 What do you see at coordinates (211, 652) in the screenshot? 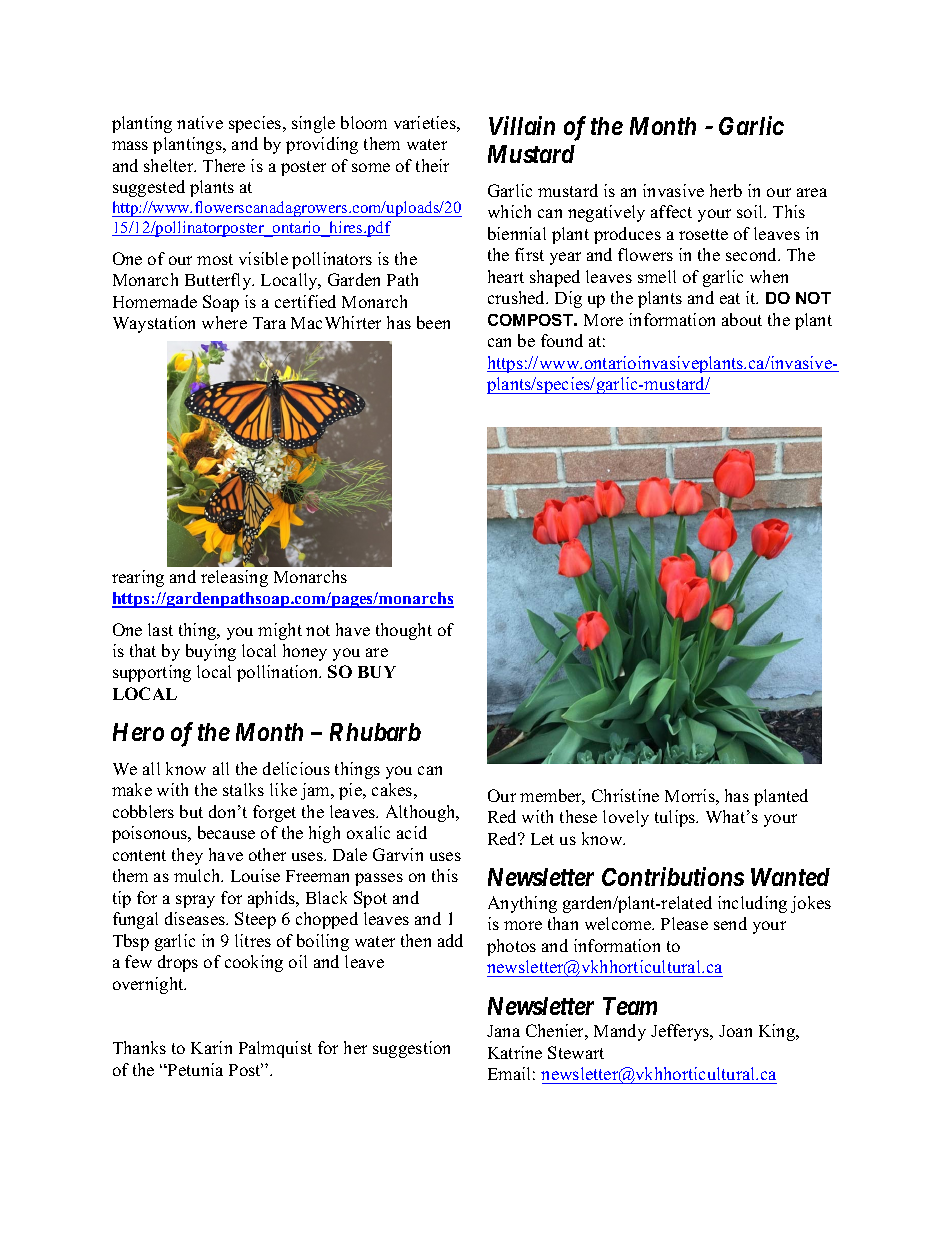
I see `buying` at bounding box center [211, 652].
